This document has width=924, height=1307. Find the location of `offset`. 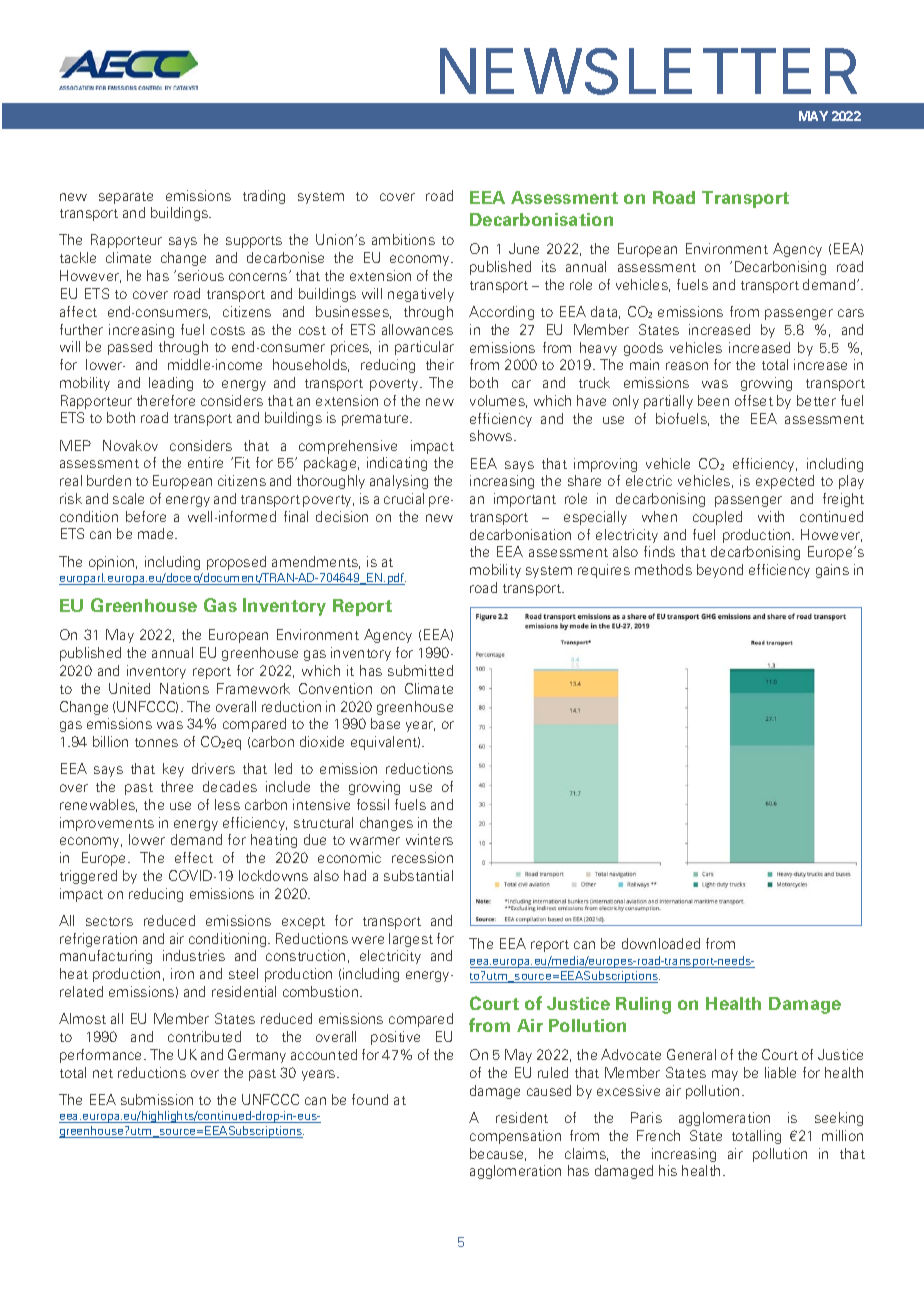

offset is located at coordinates (754, 400).
